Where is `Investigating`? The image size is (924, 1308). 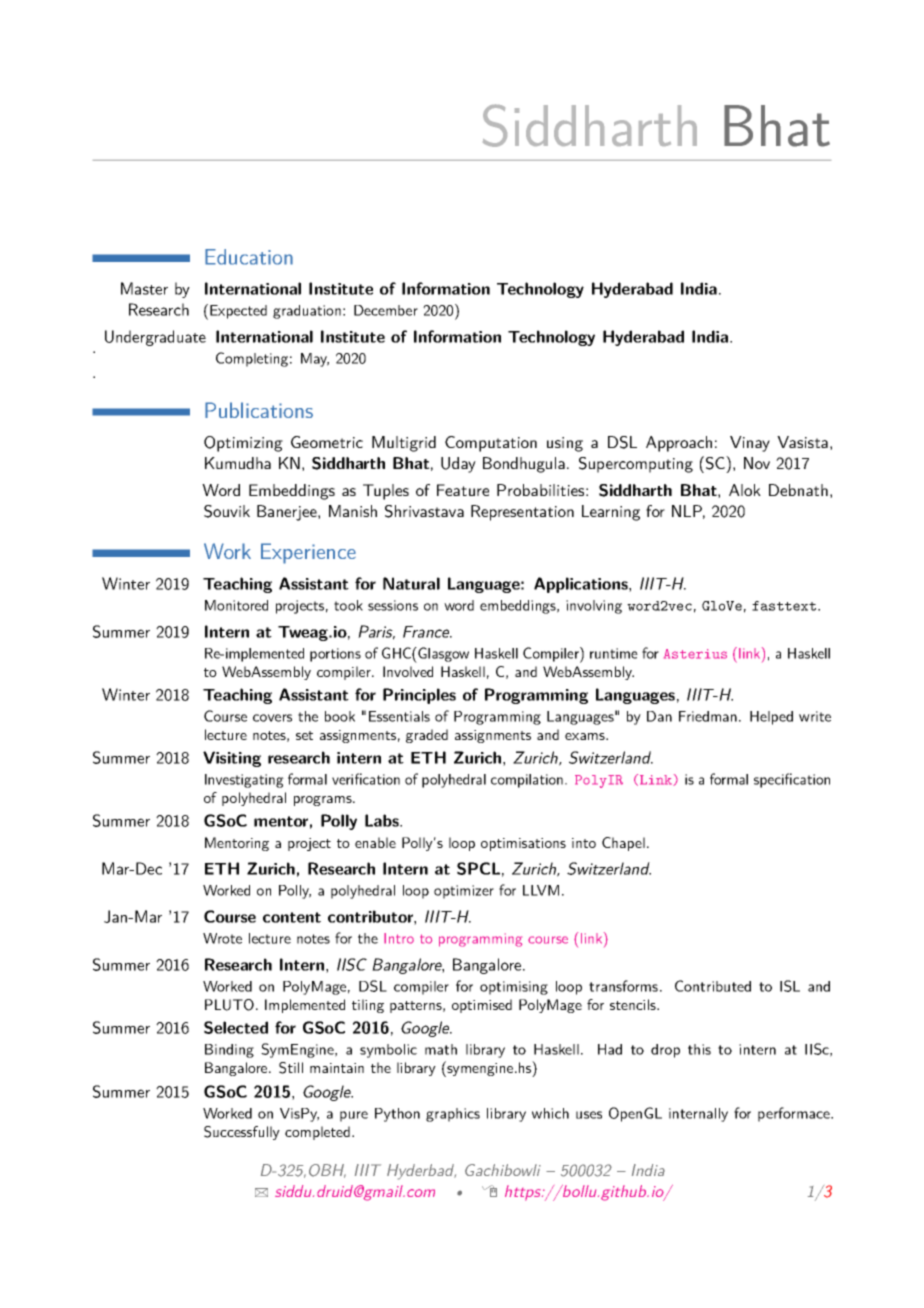 Investigating is located at coordinates (244, 781).
